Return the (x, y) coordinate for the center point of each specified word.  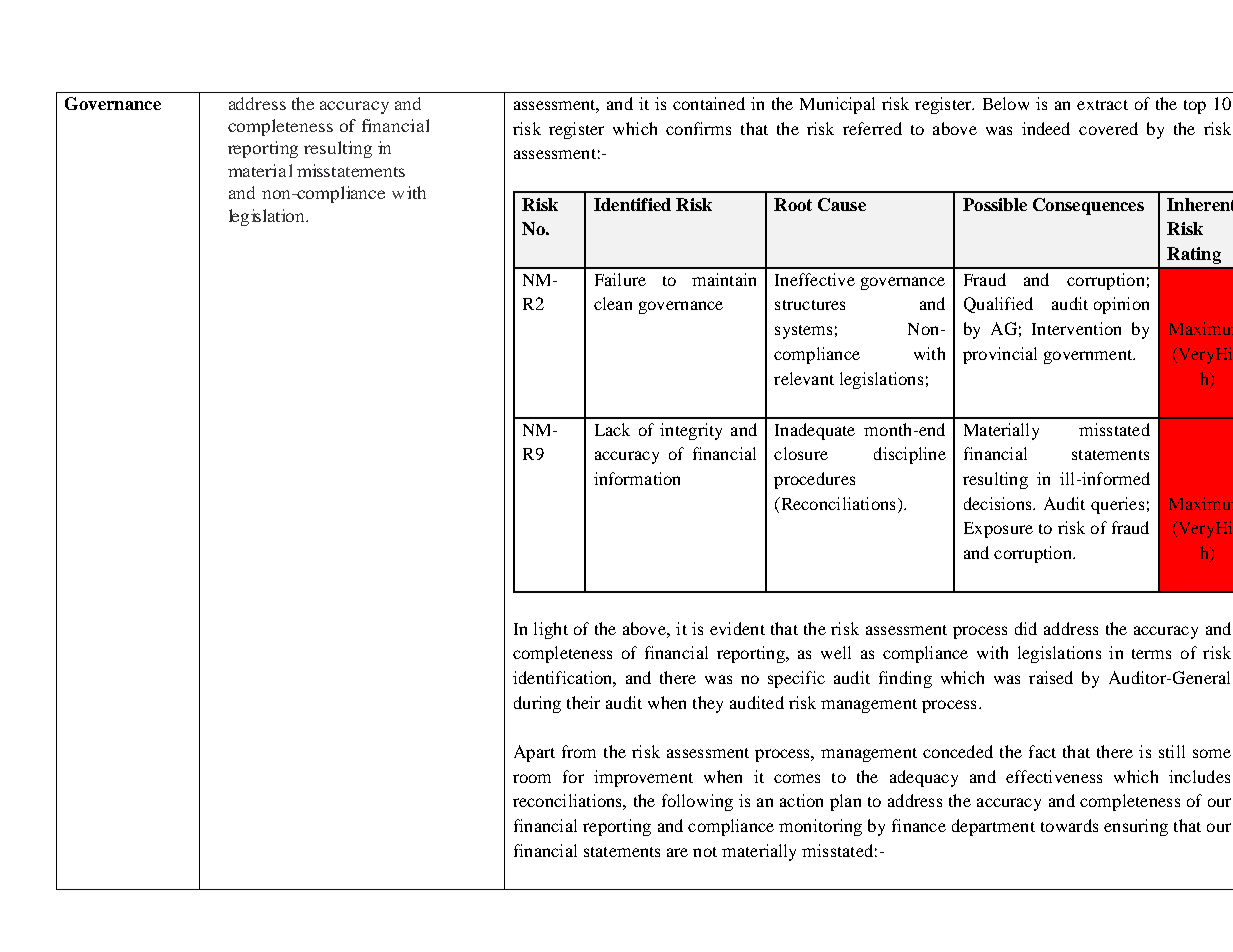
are (677, 852)
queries (1117, 505)
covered (1108, 128)
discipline (910, 455)
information (637, 478)
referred (872, 128)
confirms (698, 128)
